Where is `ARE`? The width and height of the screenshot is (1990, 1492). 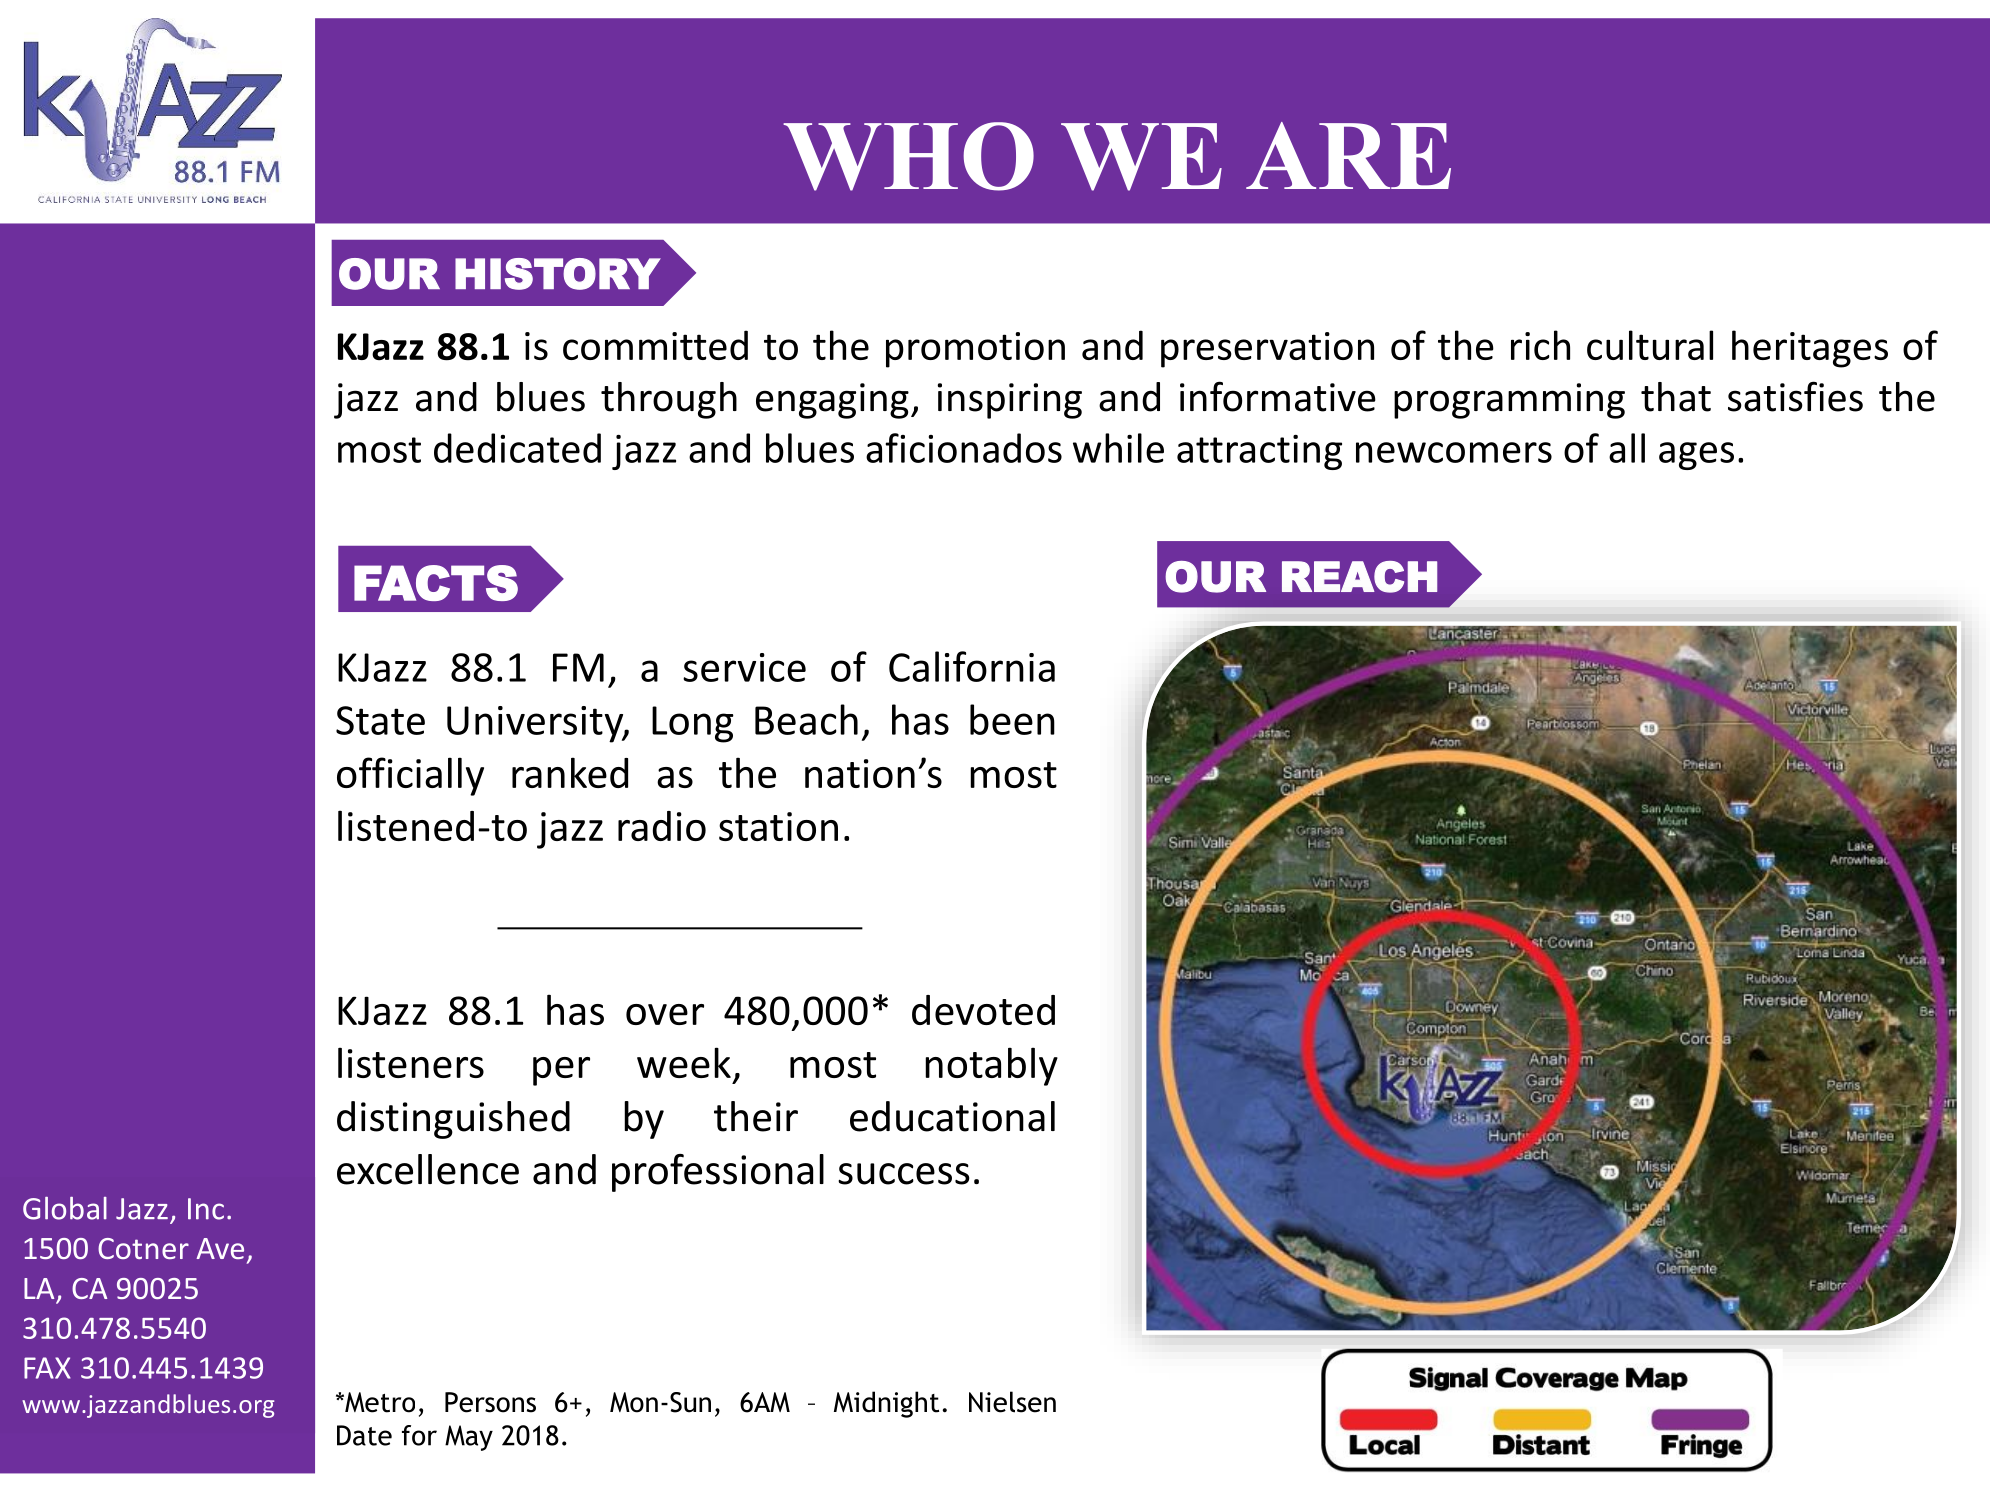 ARE is located at coordinates (1348, 155).
